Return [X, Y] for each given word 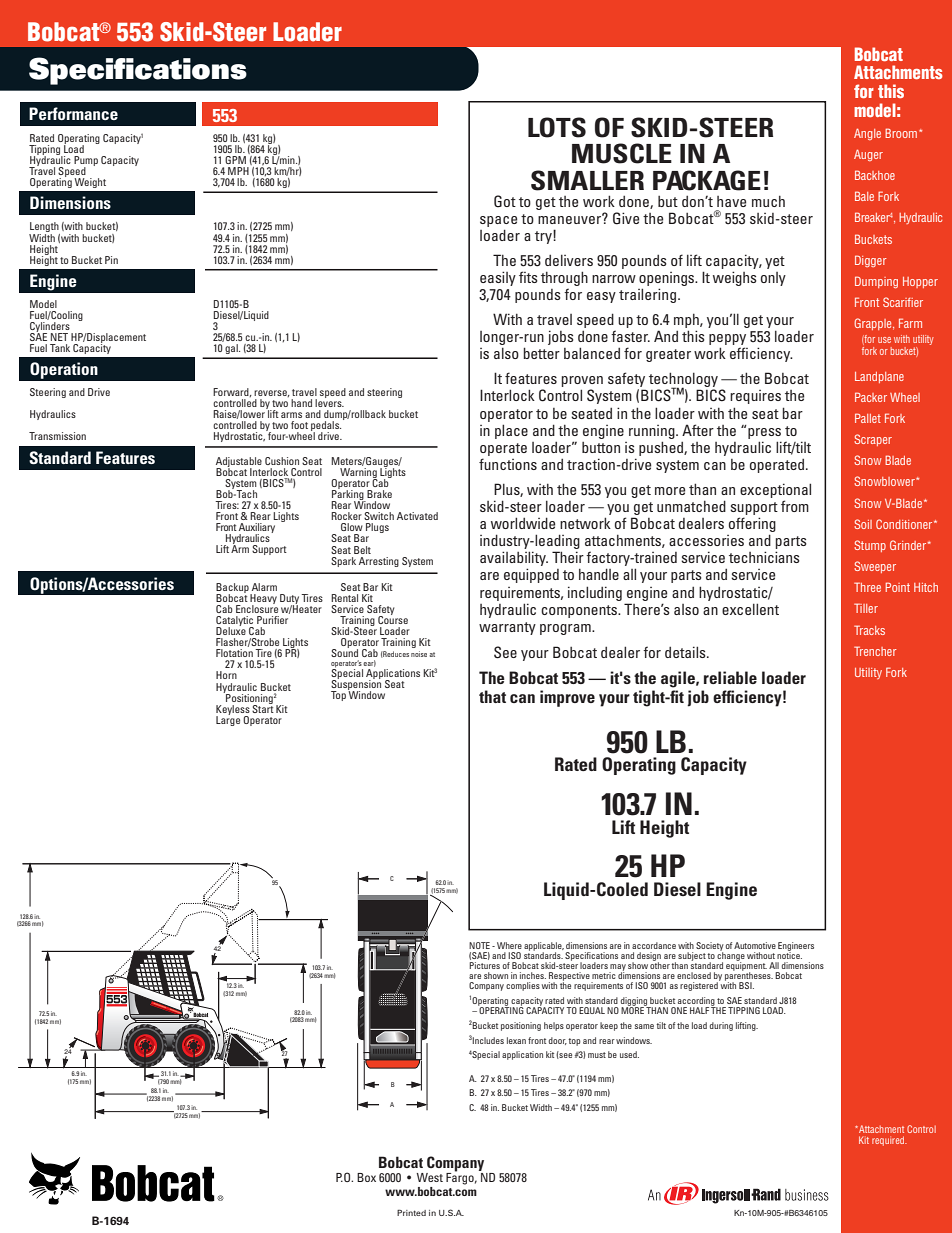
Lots [557, 127]
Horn [226, 675]
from [795, 506]
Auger [868, 155]
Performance [73, 113]
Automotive [755, 945]
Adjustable [239, 463]
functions [508, 464]
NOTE [479, 945]
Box [366, 1177]
